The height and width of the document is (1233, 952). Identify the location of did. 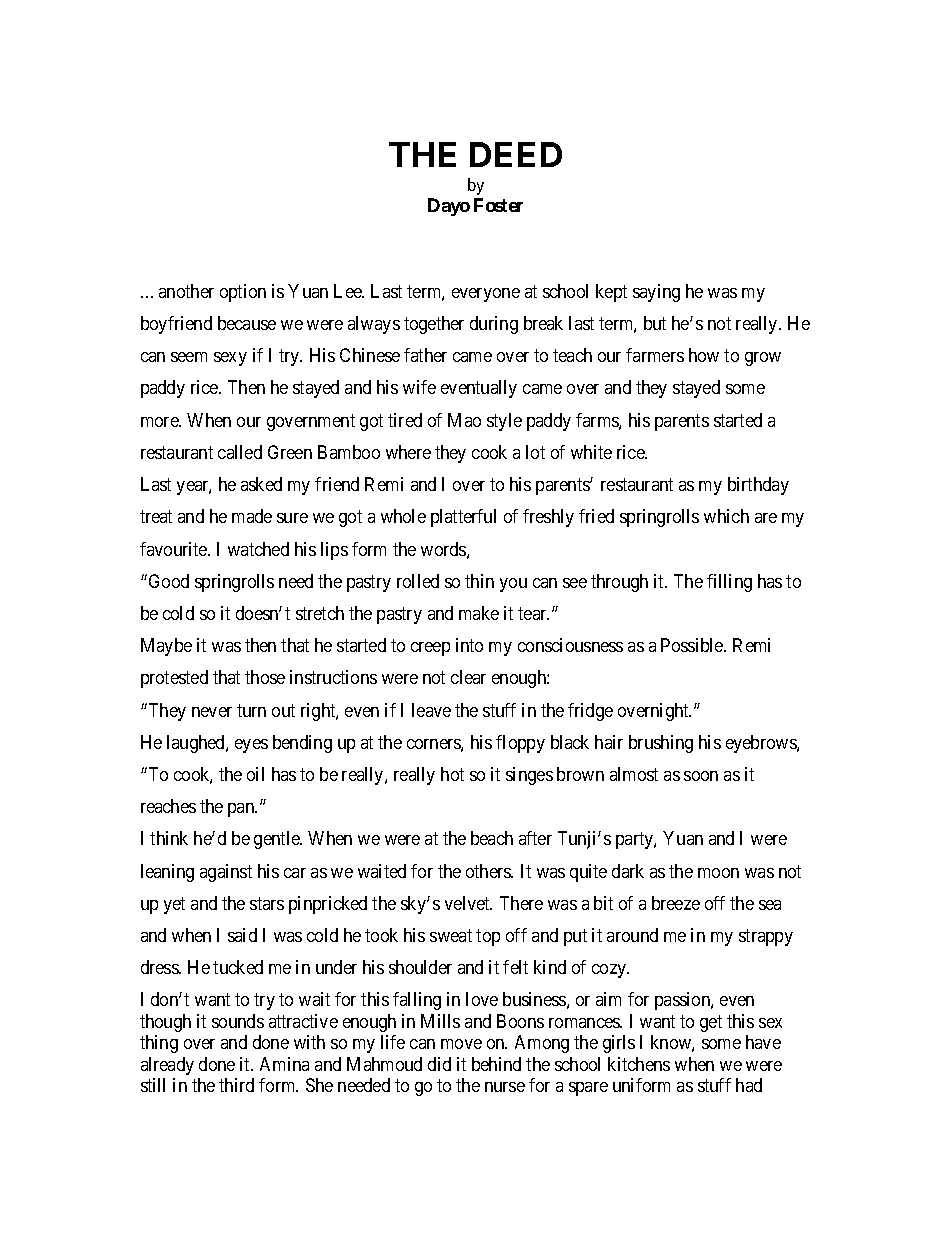
(439, 1064).
